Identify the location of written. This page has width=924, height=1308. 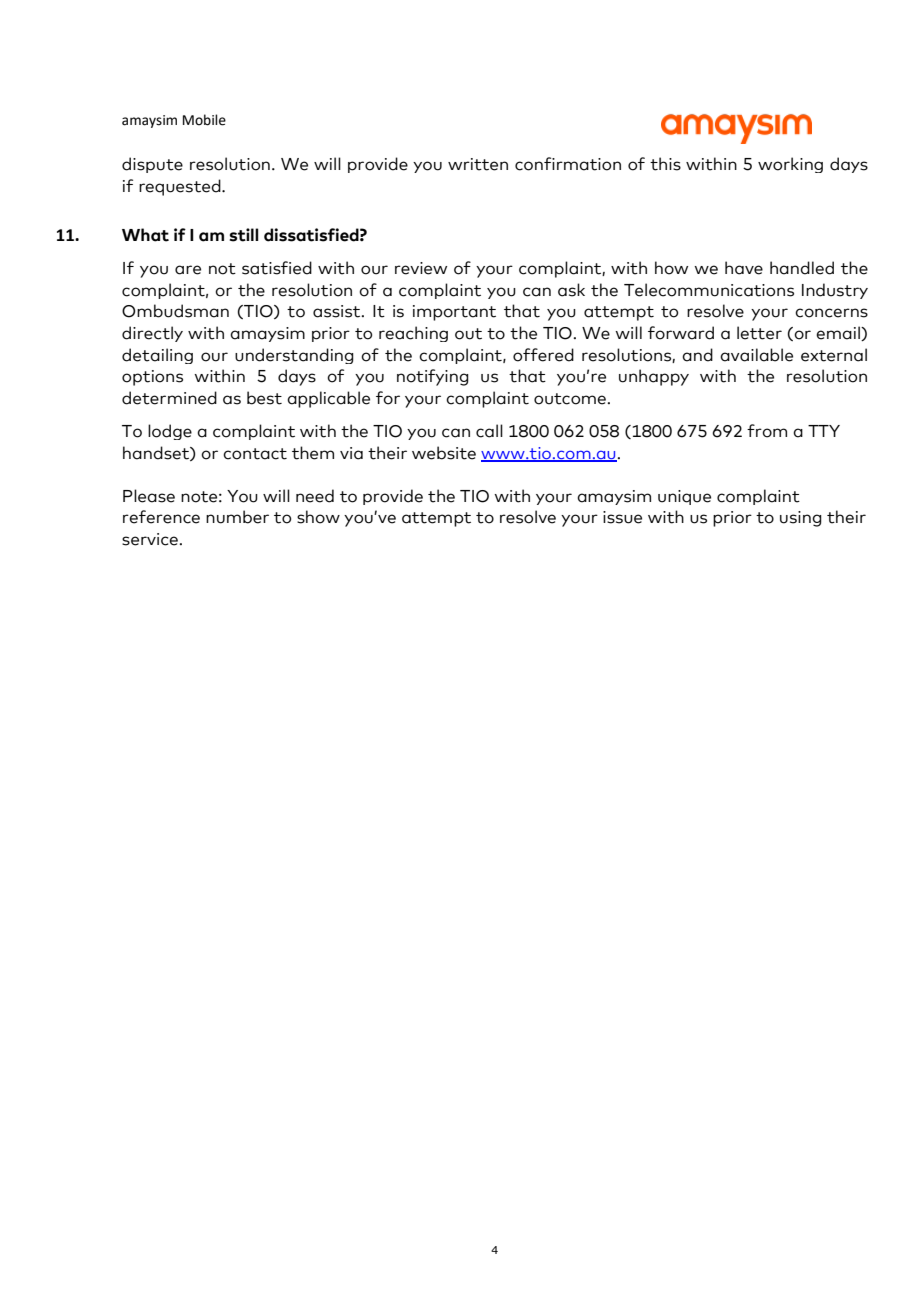
(478, 164).
